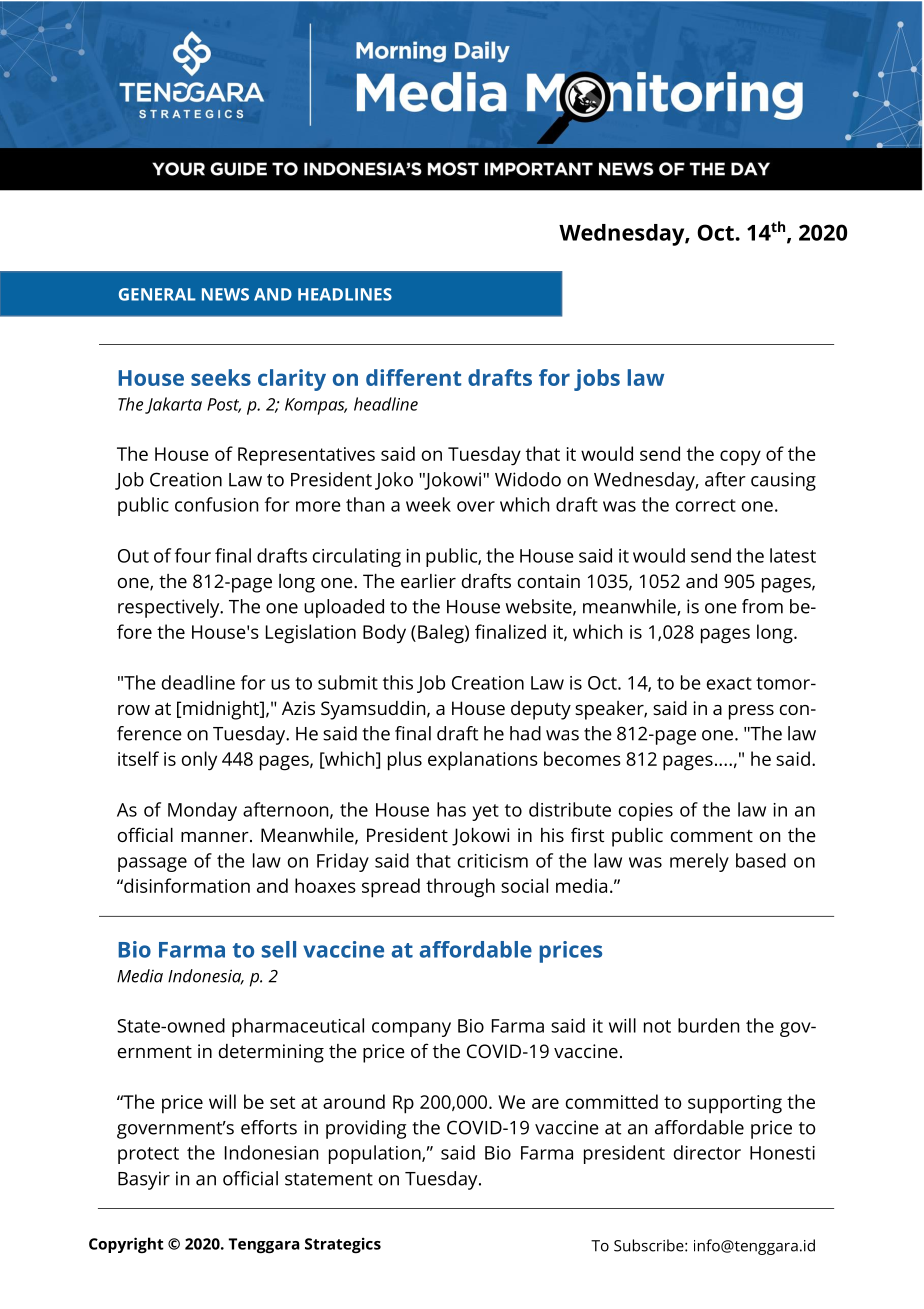 Image resolution: width=924 pixels, height=1309 pixels. What do you see at coordinates (279, 949) in the page?
I see `sell` at bounding box center [279, 949].
